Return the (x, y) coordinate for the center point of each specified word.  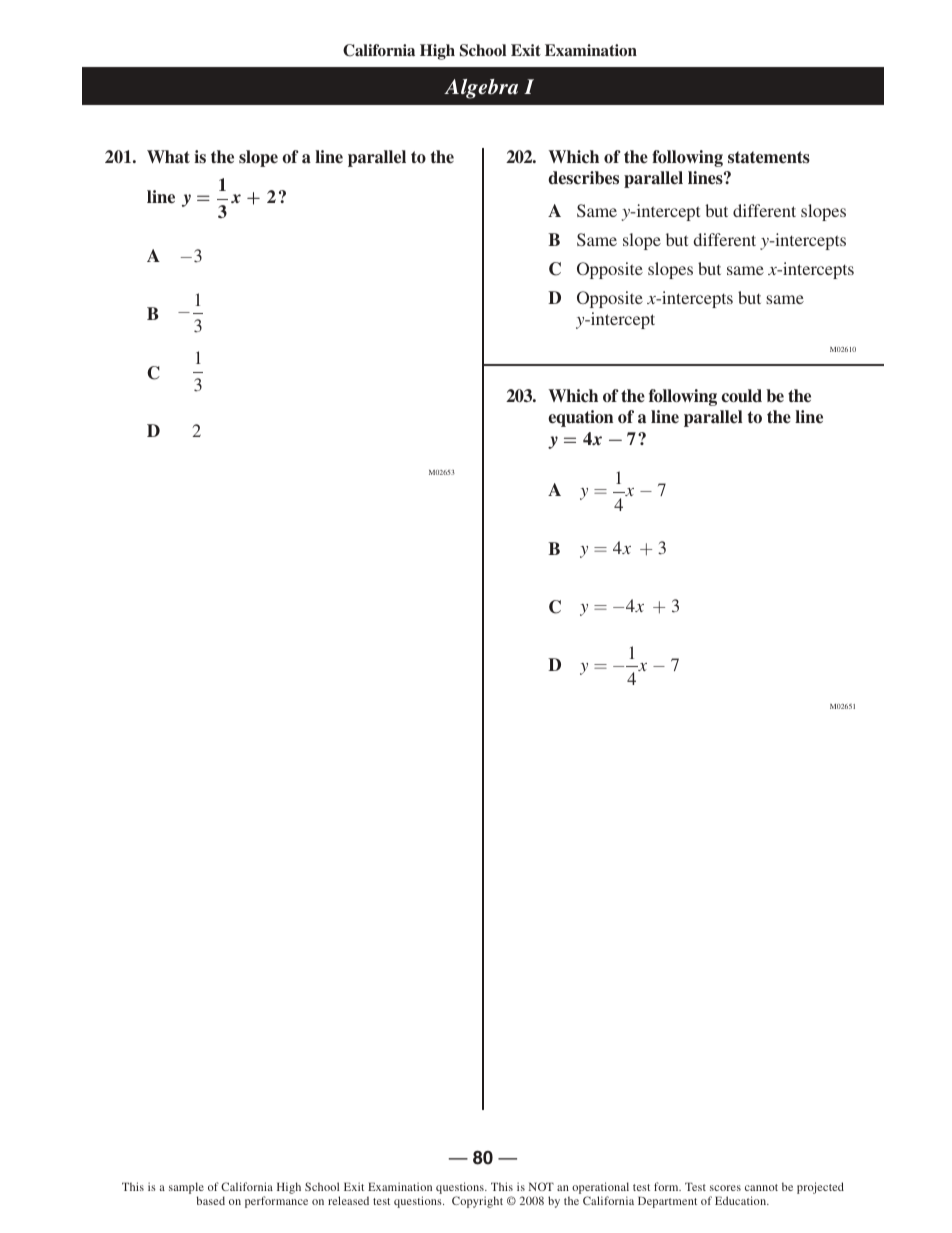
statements (769, 157)
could (742, 396)
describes (583, 178)
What (168, 157)
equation (580, 418)
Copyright (477, 1202)
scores (725, 1188)
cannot (761, 1187)
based (211, 1200)
